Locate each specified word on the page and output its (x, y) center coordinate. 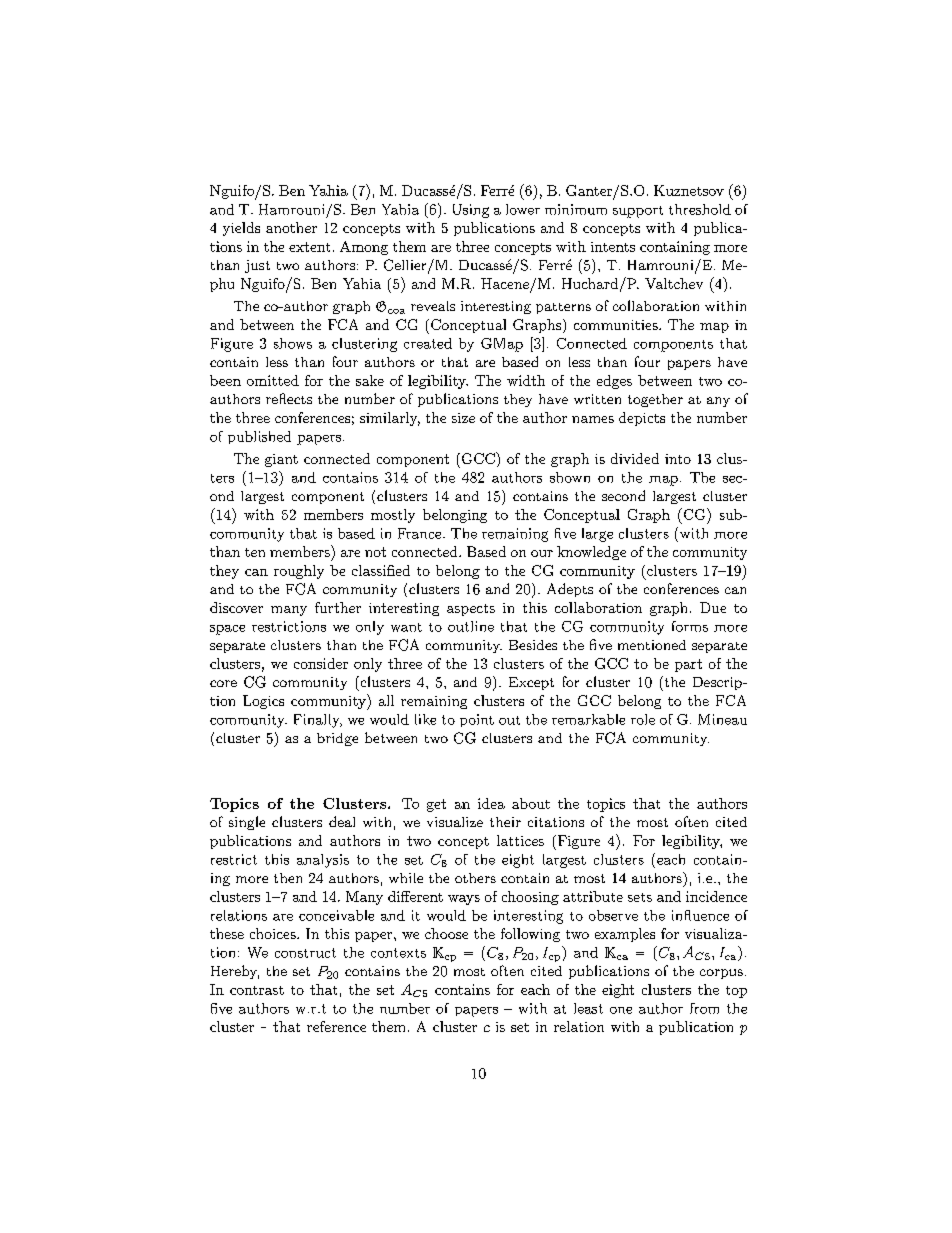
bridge (337, 739)
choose (446, 933)
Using (471, 211)
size (463, 418)
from (704, 1008)
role (643, 719)
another (291, 227)
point (477, 720)
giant (281, 460)
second (623, 495)
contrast (257, 990)
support (638, 212)
